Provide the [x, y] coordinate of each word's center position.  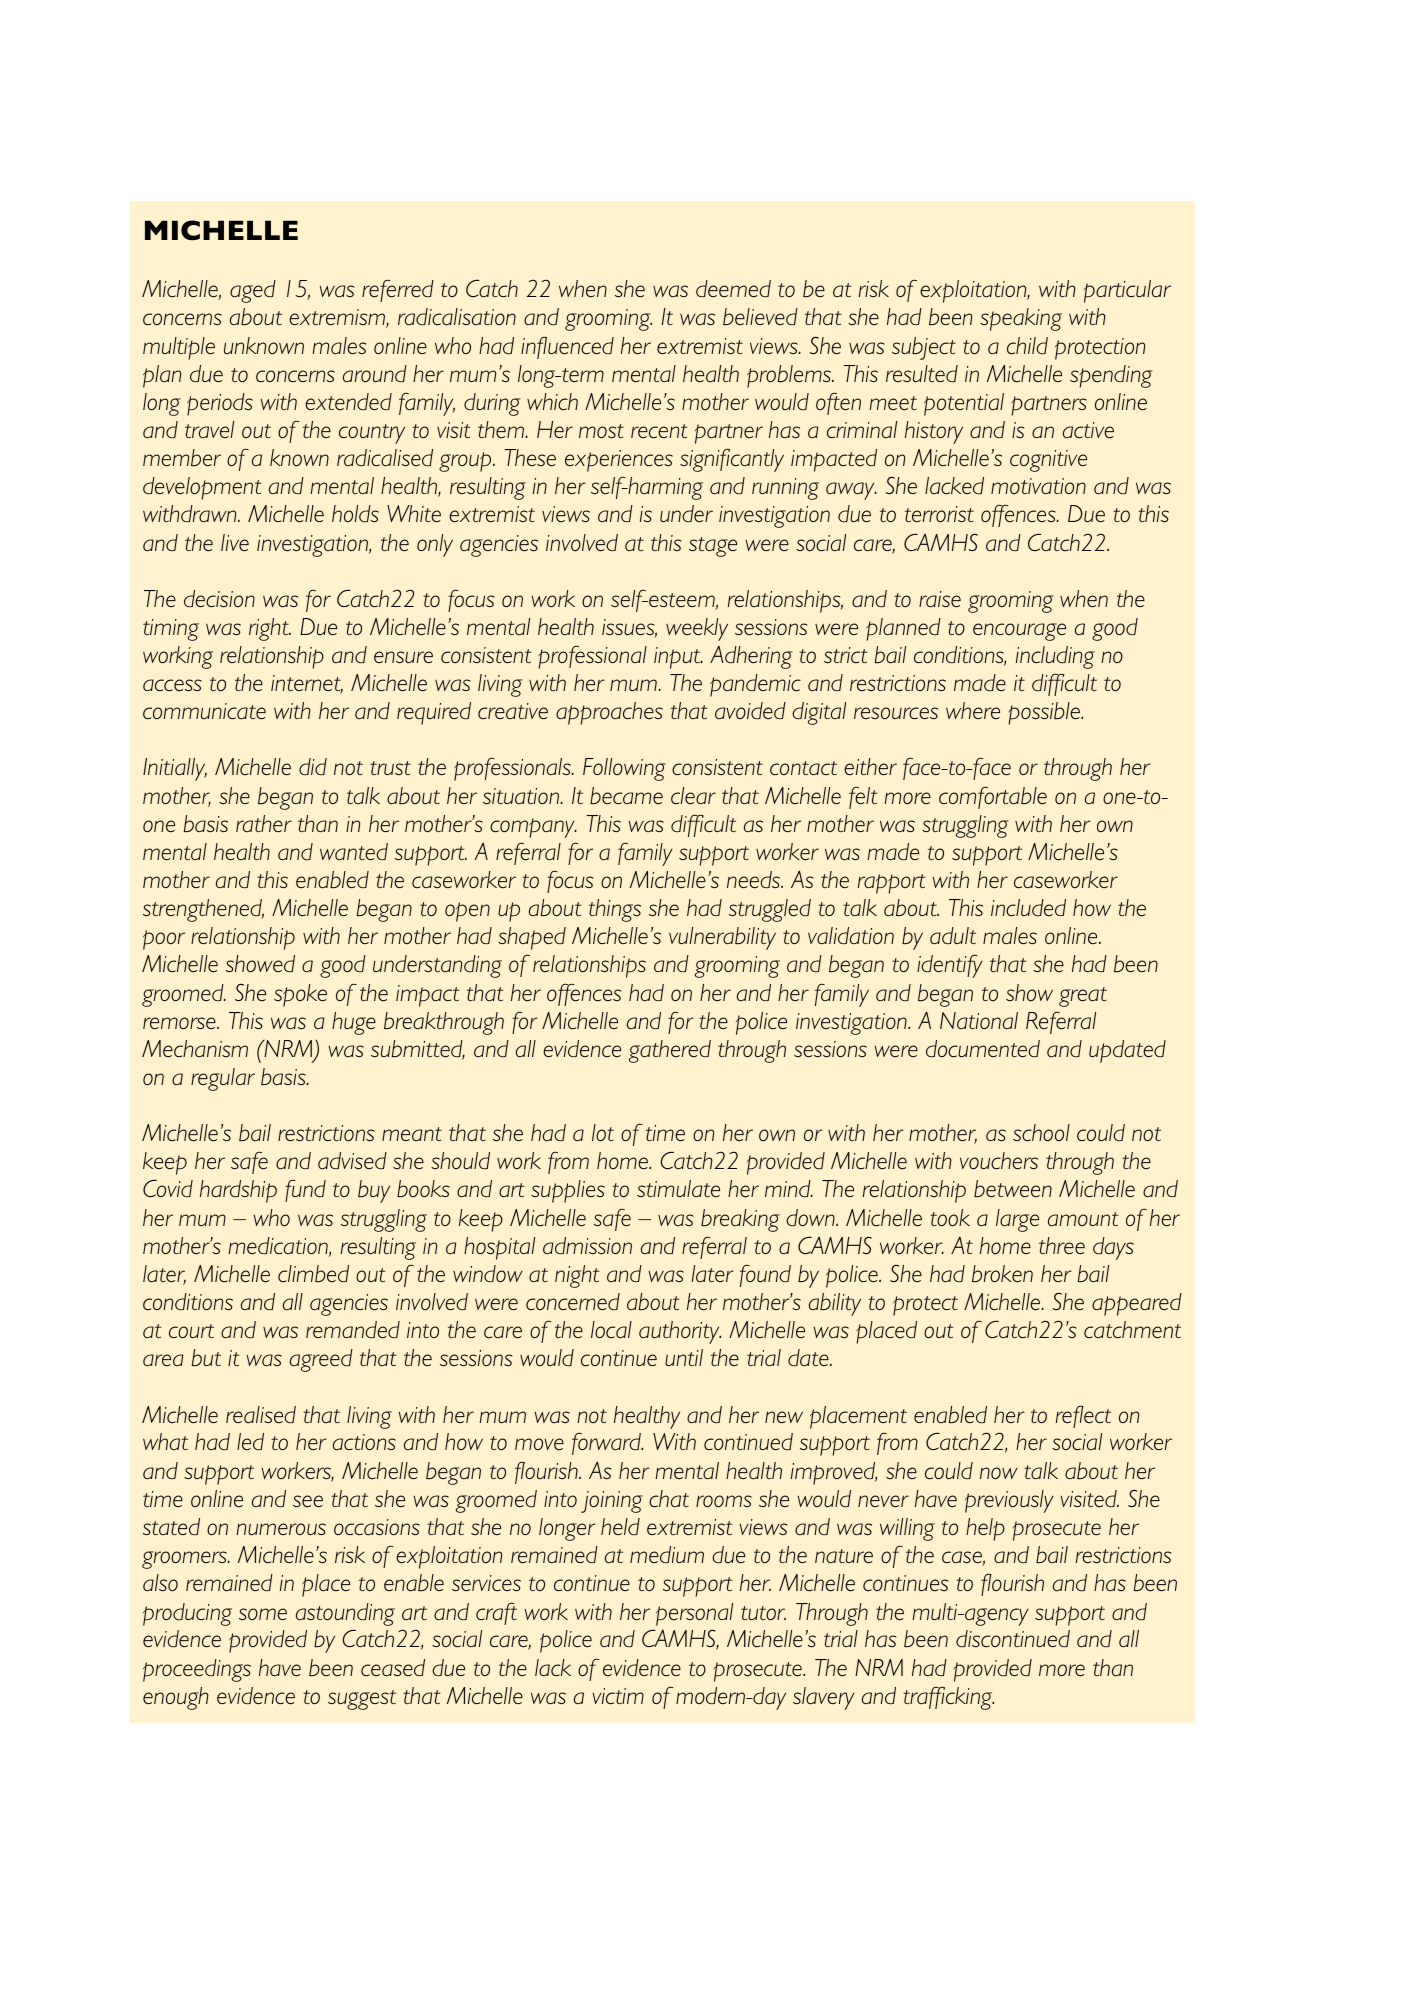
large [1017, 1220]
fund [305, 1190]
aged [253, 291]
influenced [567, 347]
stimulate [678, 1188]
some [263, 1614]
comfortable [993, 797]
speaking [1021, 319]
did [313, 766]
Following [624, 769]
